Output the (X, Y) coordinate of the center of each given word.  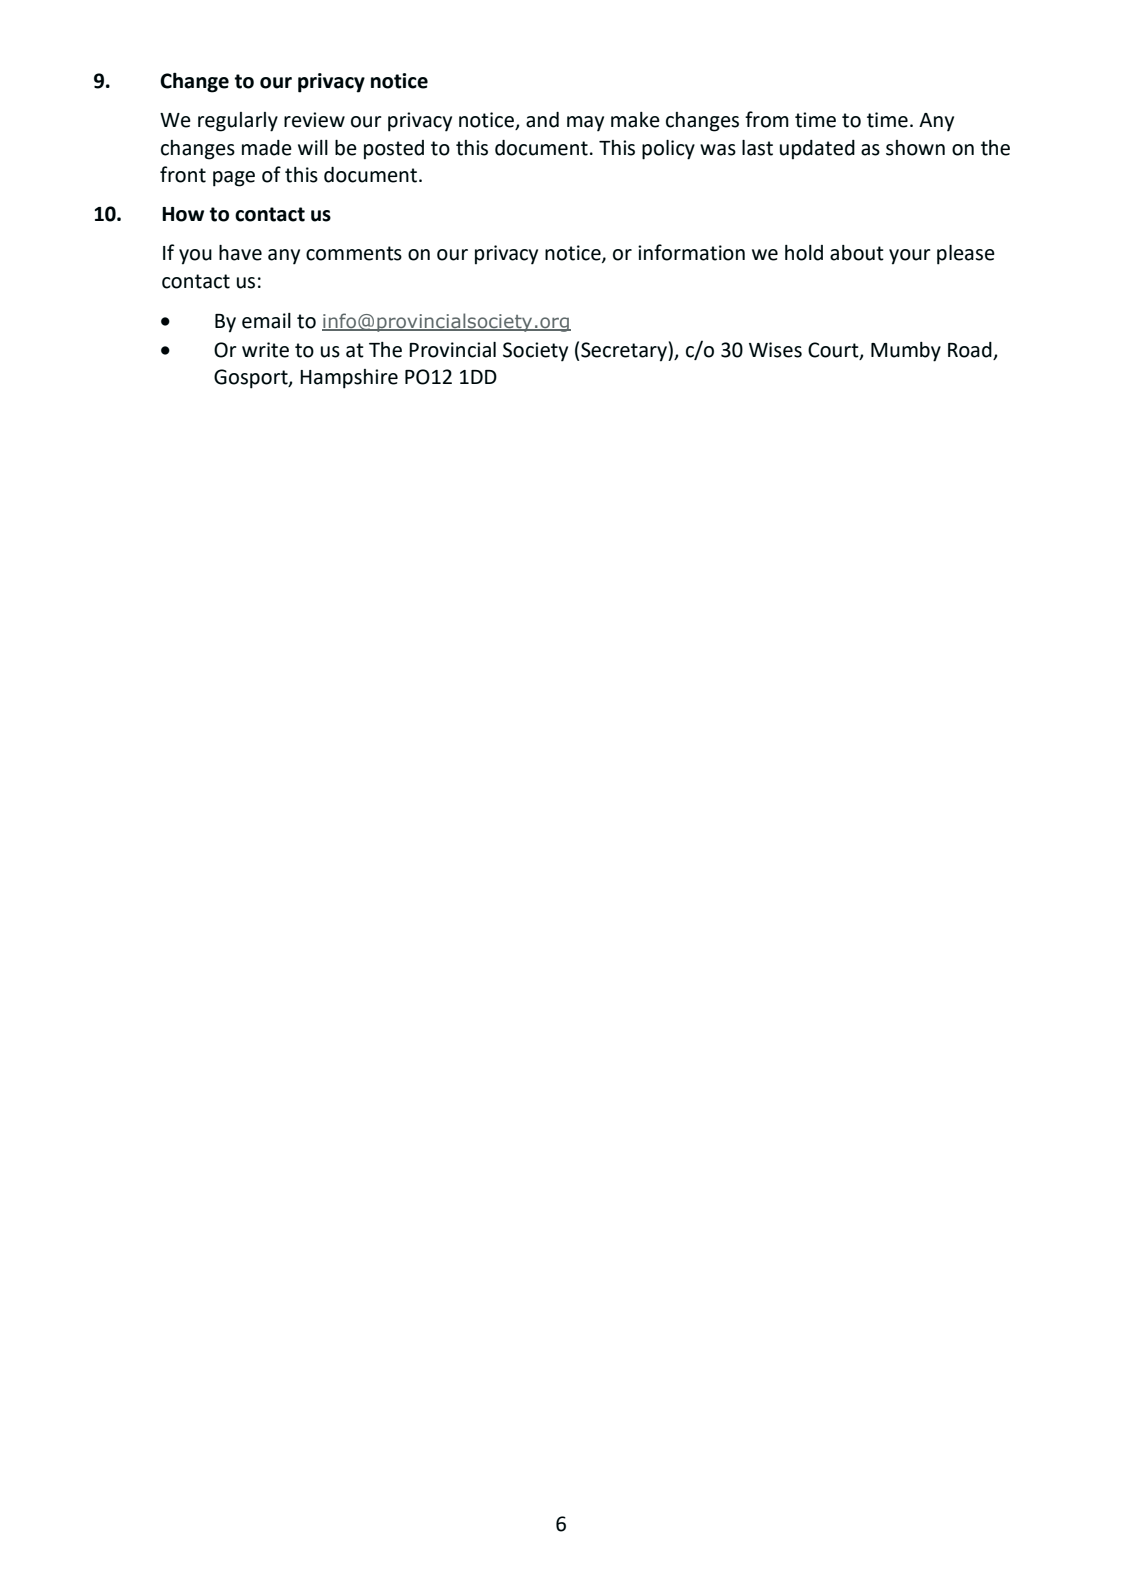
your (910, 257)
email (266, 321)
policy (668, 150)
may (585, 124)
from (767, 119)
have (240, 253)
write (265, 350)
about (857, 253)
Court (834, 350)
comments (354, 253)
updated (817, 150)
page (234, 179)
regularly (238, 122)
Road (970, 350)
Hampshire (349, 379)
